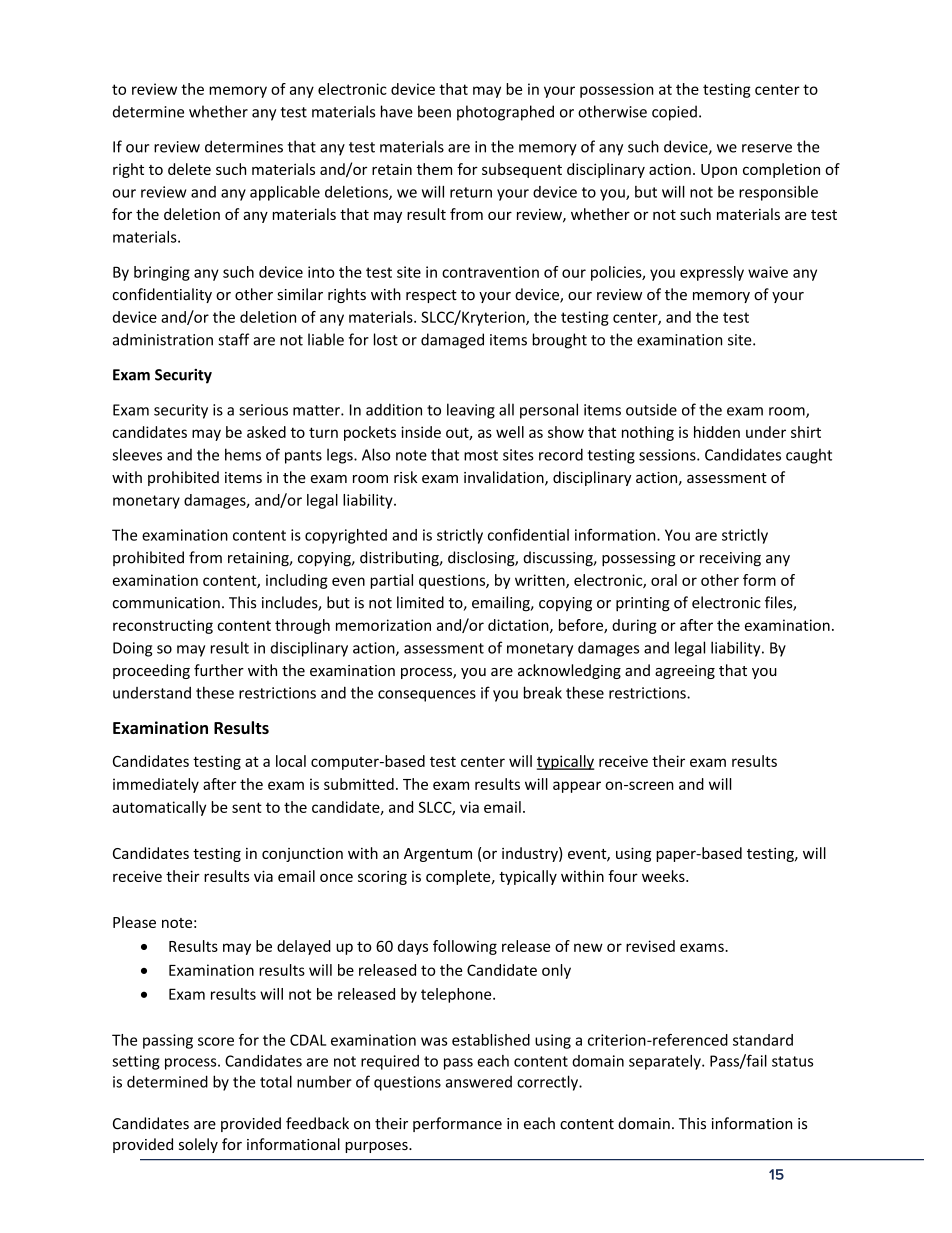 The width and height of the screenshot is (952, 1233). I want to click on photographed, so click(505, 113).
